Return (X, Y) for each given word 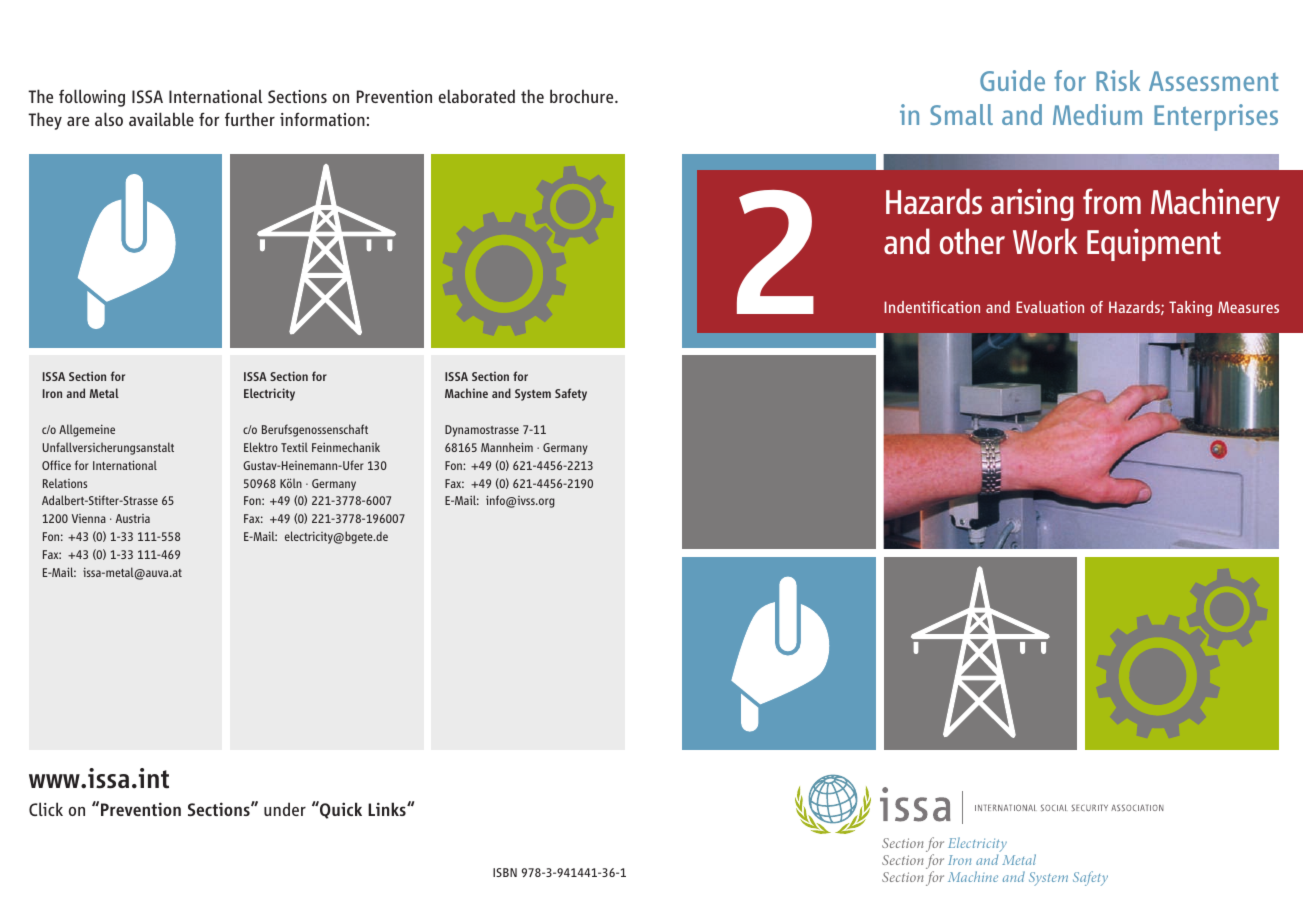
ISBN (505, 872)
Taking (1190, 309)
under (285, 809)
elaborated (477, 96)
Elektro (261, 447)
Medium (1097, 114)
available (161, 119)
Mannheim (507, 447)
